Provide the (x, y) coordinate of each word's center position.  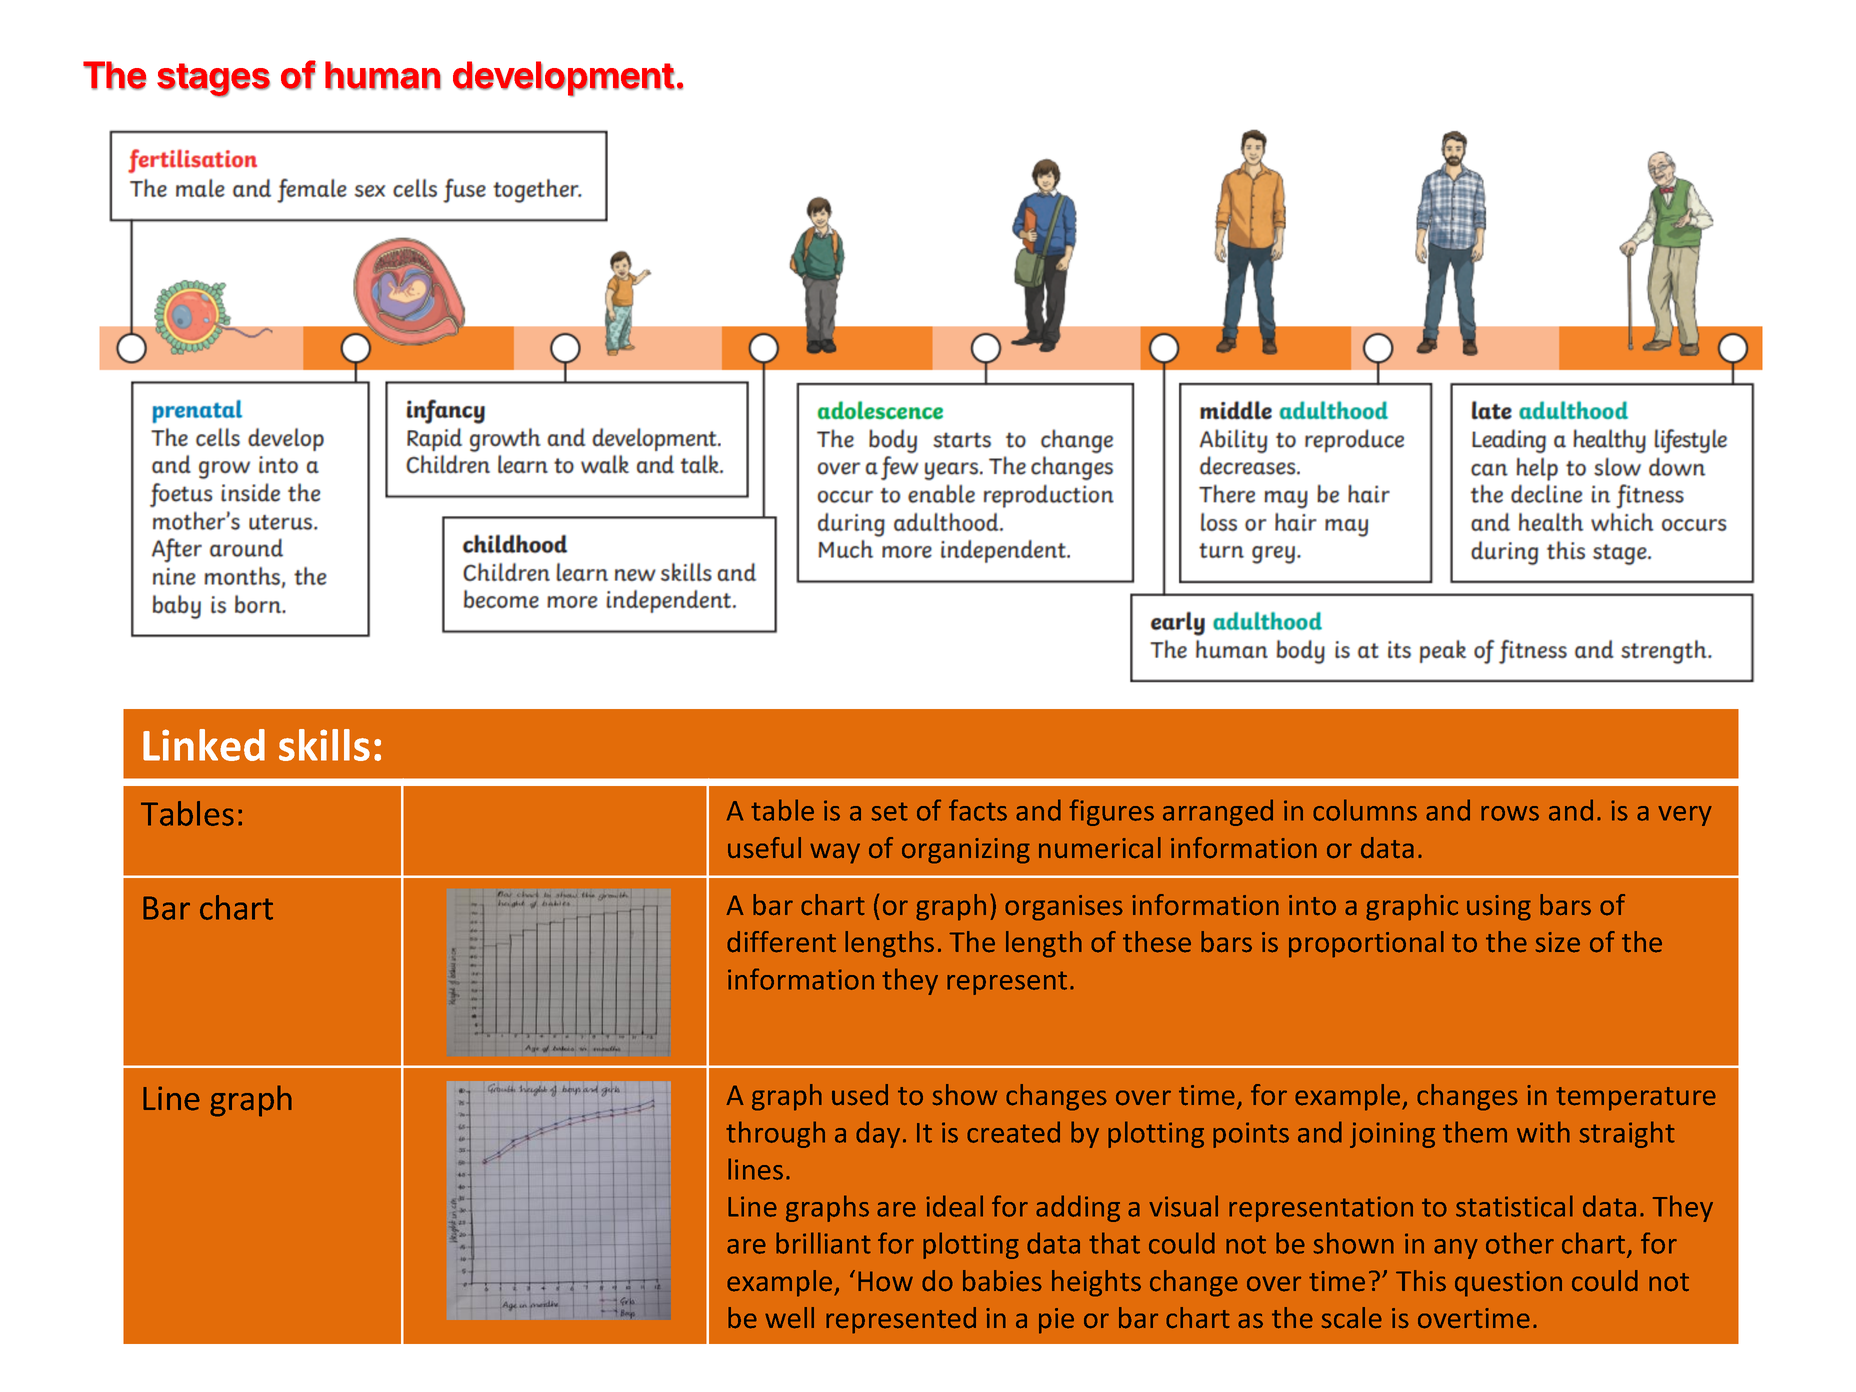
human (383, 75)
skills (324, 745)
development (564, 79)
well (789, 1318)
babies (1002, 1281)
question (1508, 1284)
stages (213, 80)
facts (978, 810)
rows (1510, 813)
